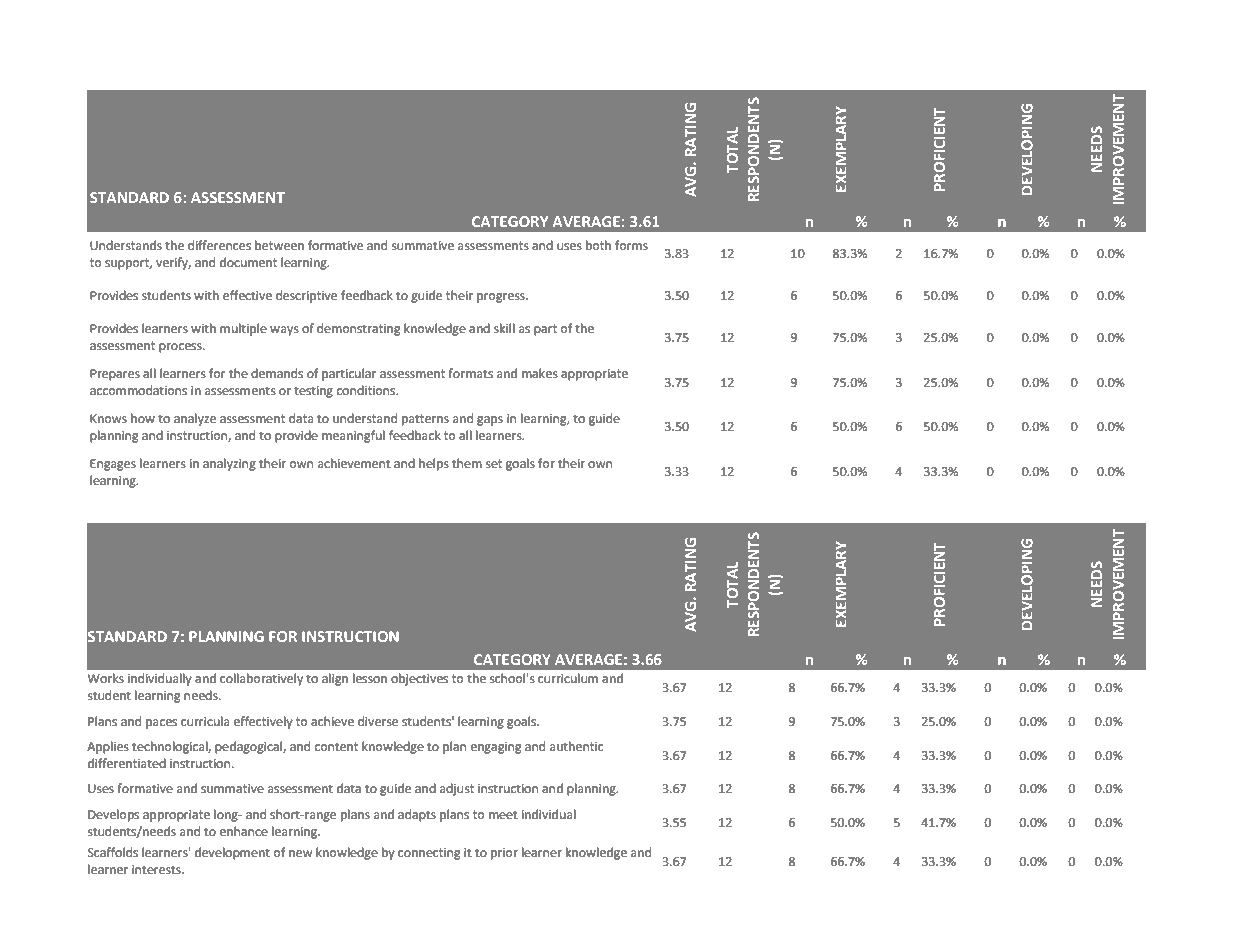  What do you see at coordinates (113, 465) in the document?
I see `Engages` at bounding box center [113, 465].
